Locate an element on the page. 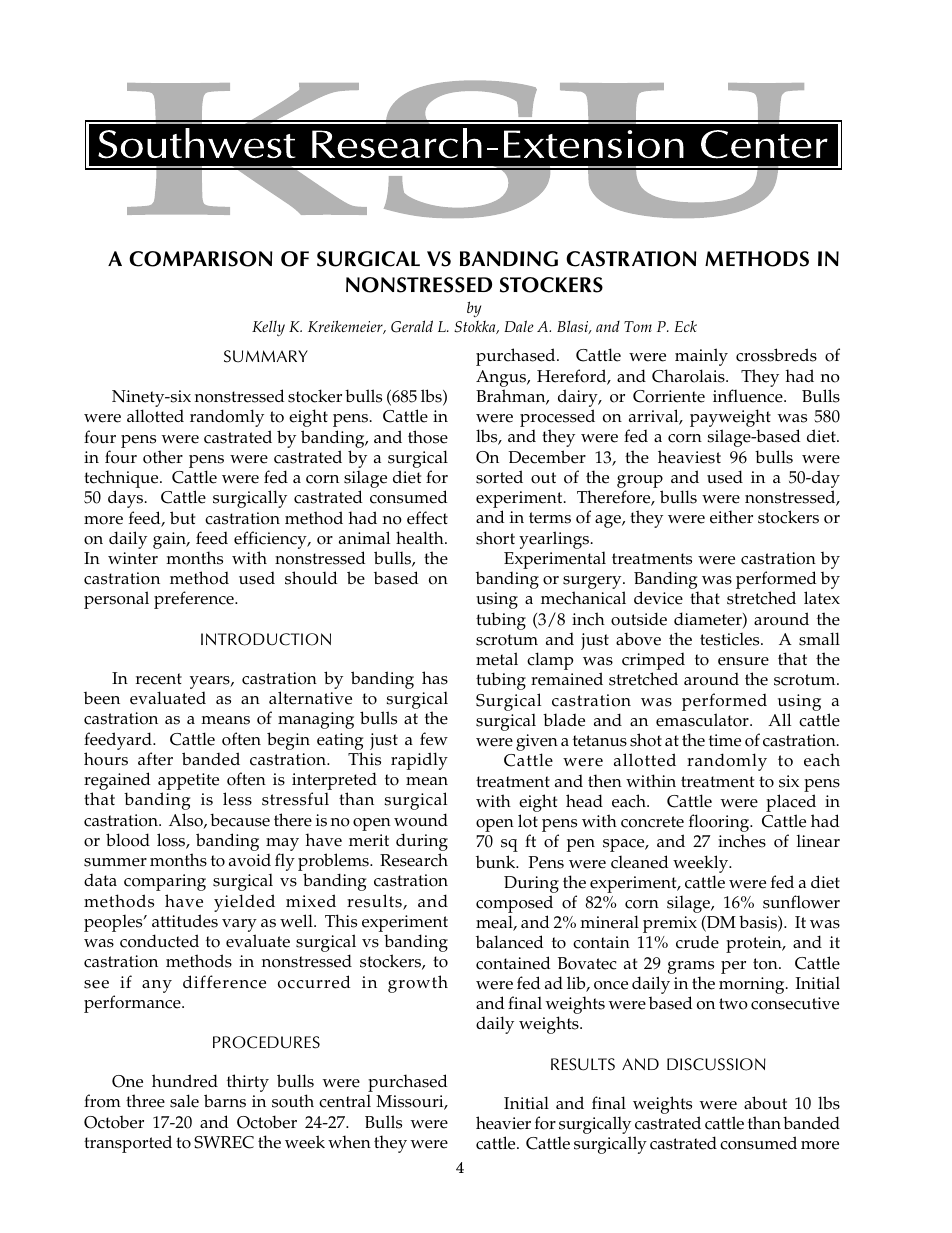 The height and width of the image is (1233, 952). recent is located at coordinates (159, 679).
